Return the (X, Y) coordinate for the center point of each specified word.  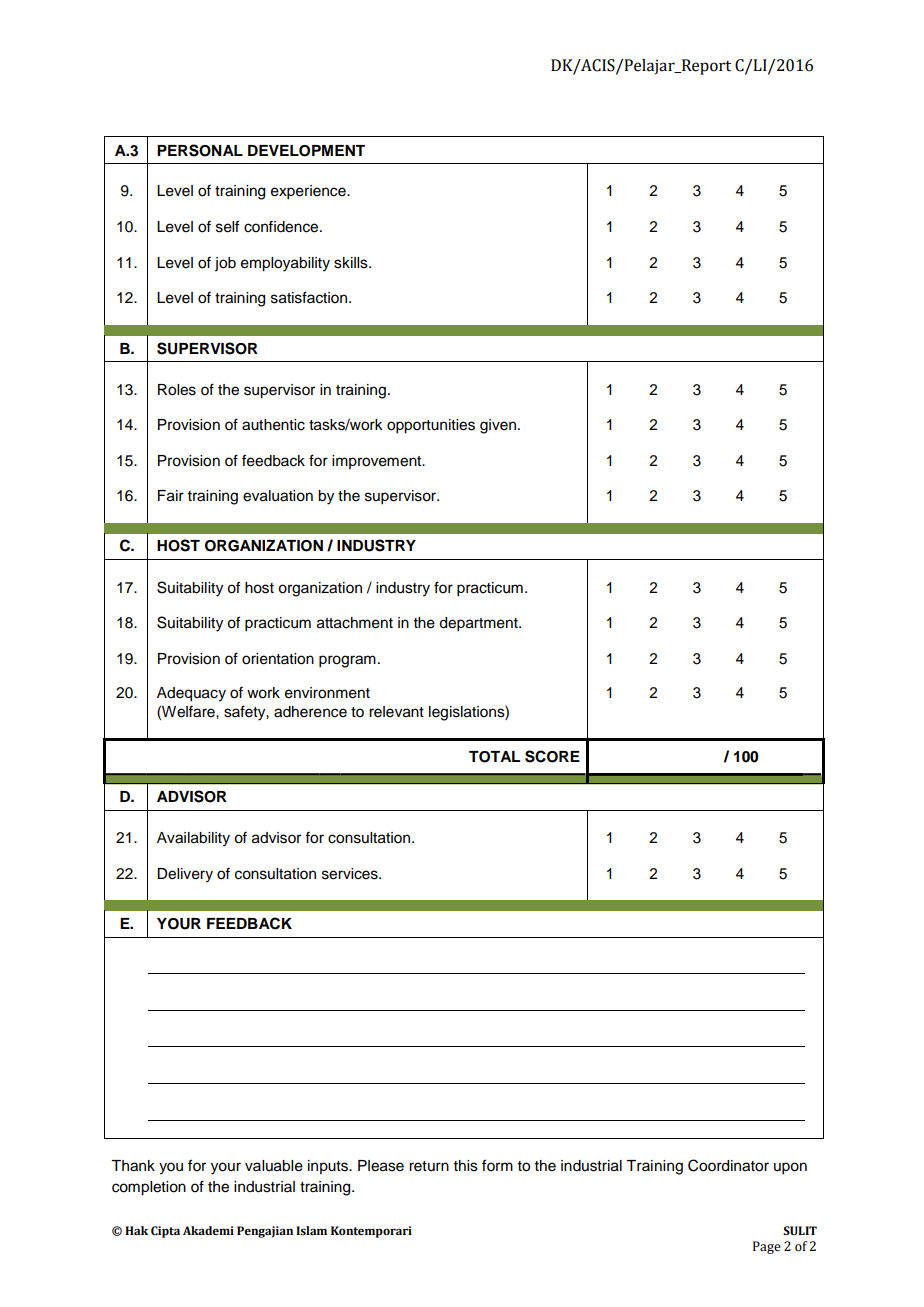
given (498, 426)
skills (352, 263)
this (466, 1166)
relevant (396, 712)
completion (149, 1188)
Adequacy (191, 694)
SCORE (552, 756)
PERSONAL (200, 150)
